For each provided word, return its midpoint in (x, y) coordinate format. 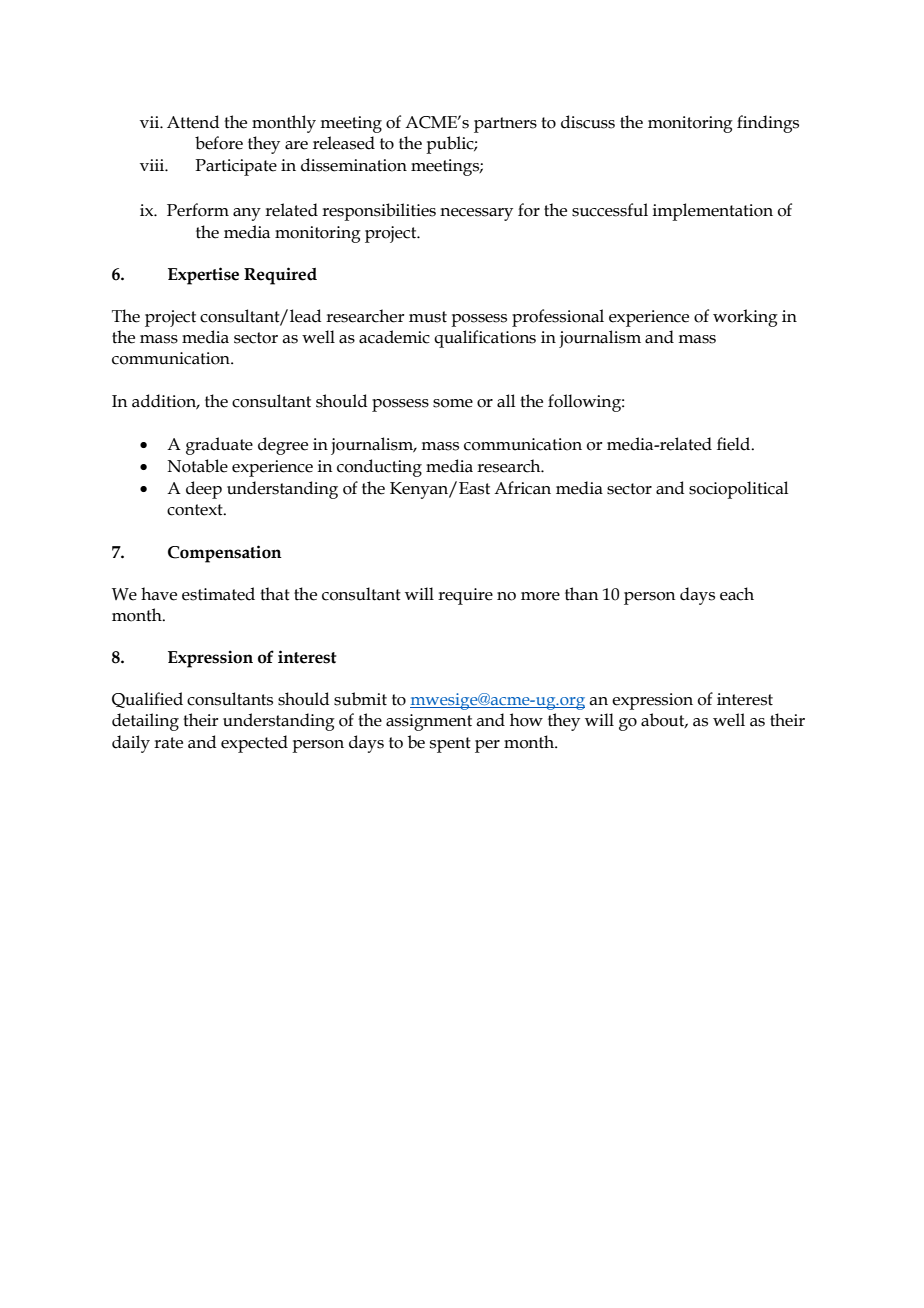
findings (768, 124)
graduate (219, 446)
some (453, 403)
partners (505, 125)
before (219, 143)
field (735, 444)
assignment (429, 722)
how (526, 720)
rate (168, 743)
